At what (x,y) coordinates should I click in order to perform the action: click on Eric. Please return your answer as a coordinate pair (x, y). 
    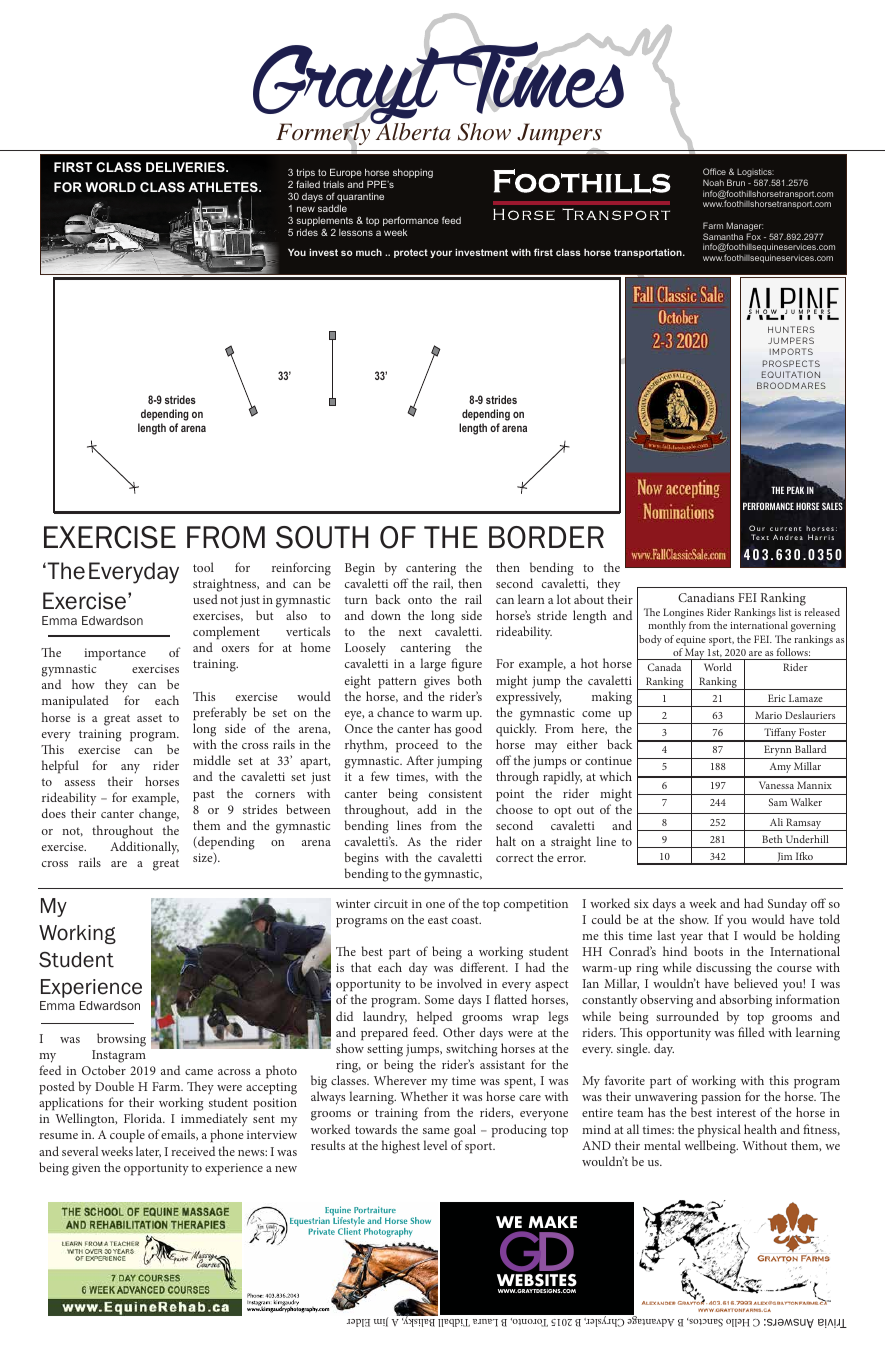
    Looking at the image, I should click on (776, 698).
